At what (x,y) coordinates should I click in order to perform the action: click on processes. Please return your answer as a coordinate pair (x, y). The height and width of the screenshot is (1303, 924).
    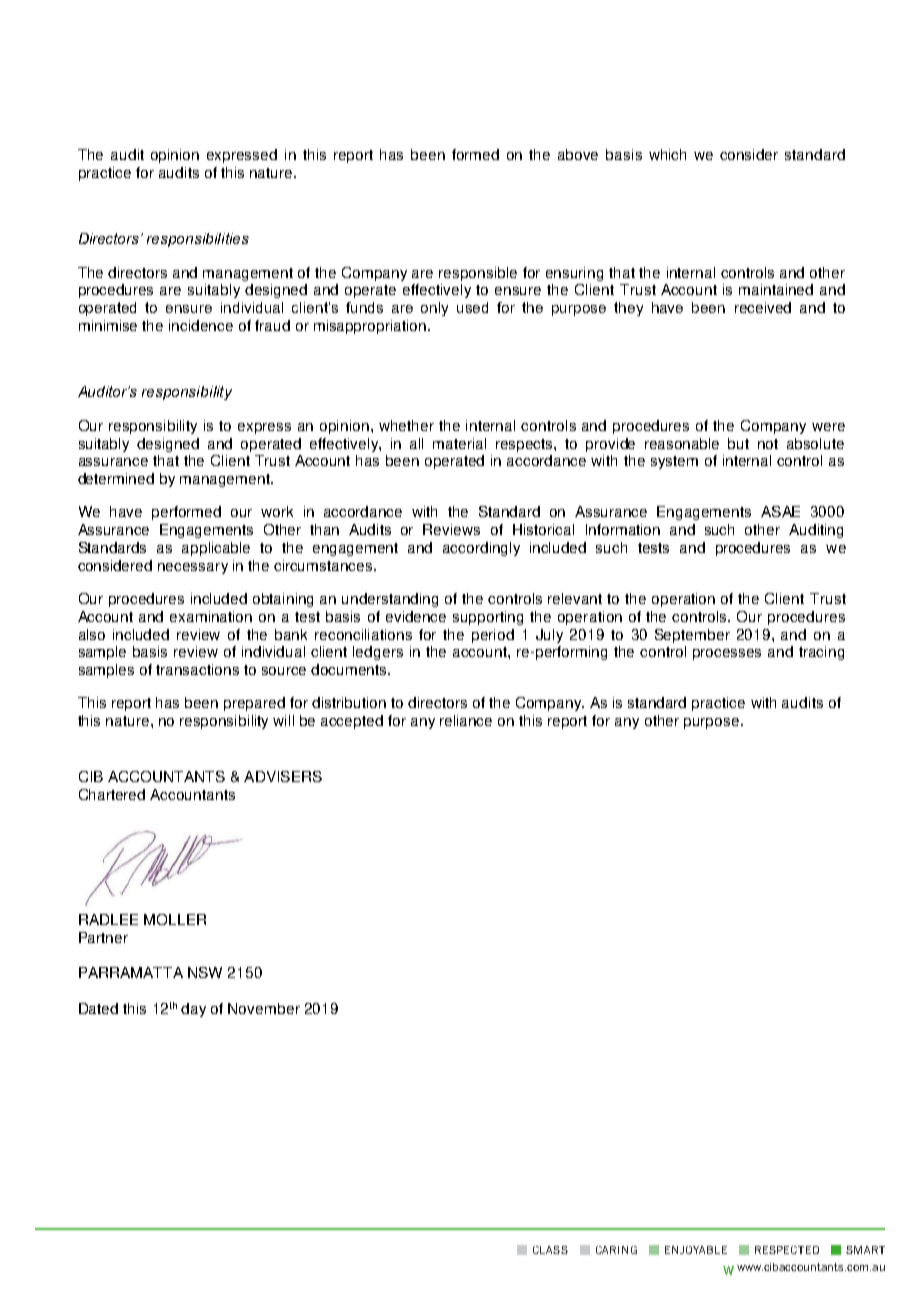
    Looking at the image, I should click on (727, 654).
